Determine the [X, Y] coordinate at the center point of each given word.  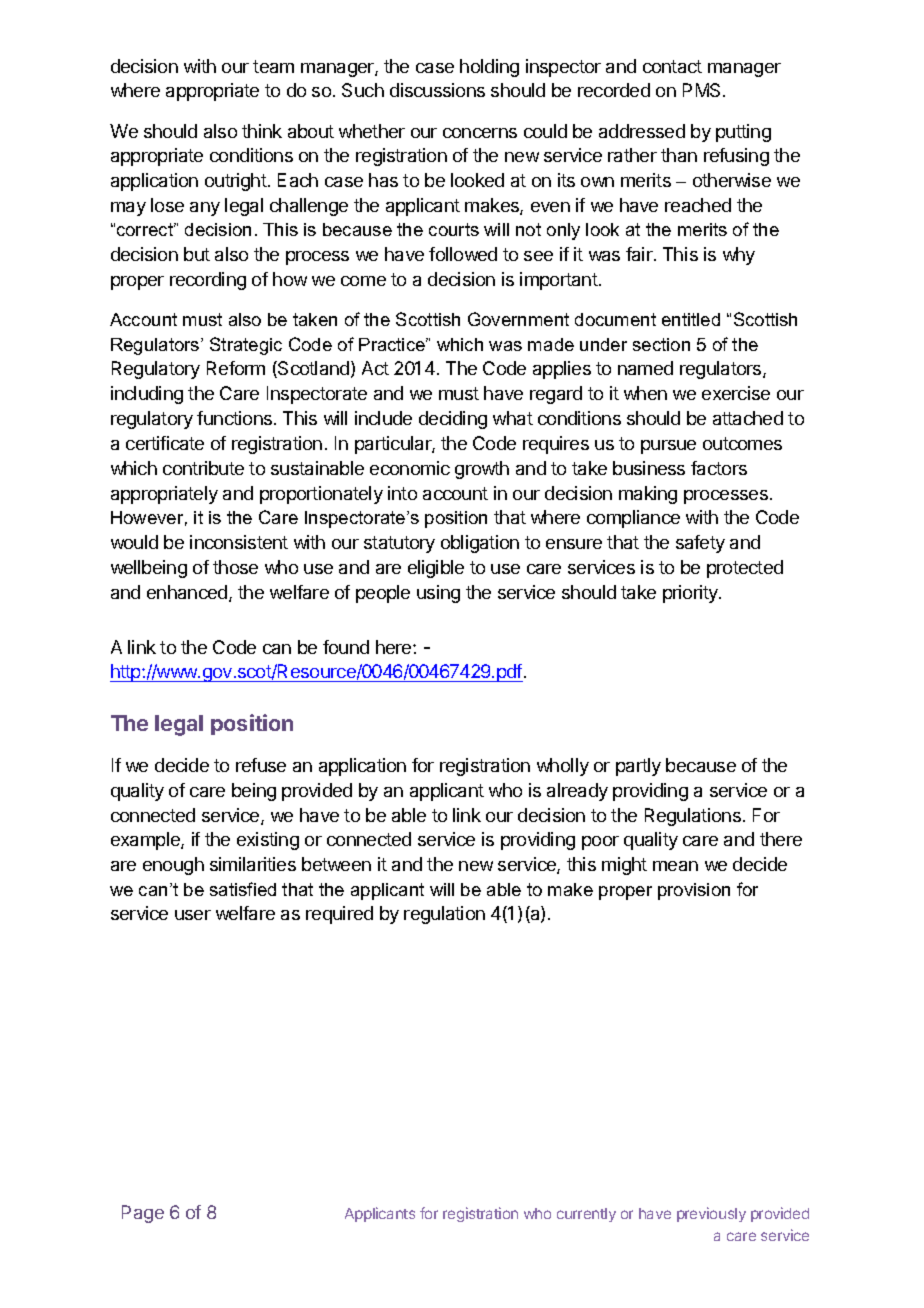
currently [586, 1215]
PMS [703, 90]
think [262, 131]
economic [410, 468]
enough [173, 866]
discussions [437, 90]
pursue [668, 447]
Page [143, 1214]
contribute [203, 468]
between [336, 864]
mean [675, 866]
